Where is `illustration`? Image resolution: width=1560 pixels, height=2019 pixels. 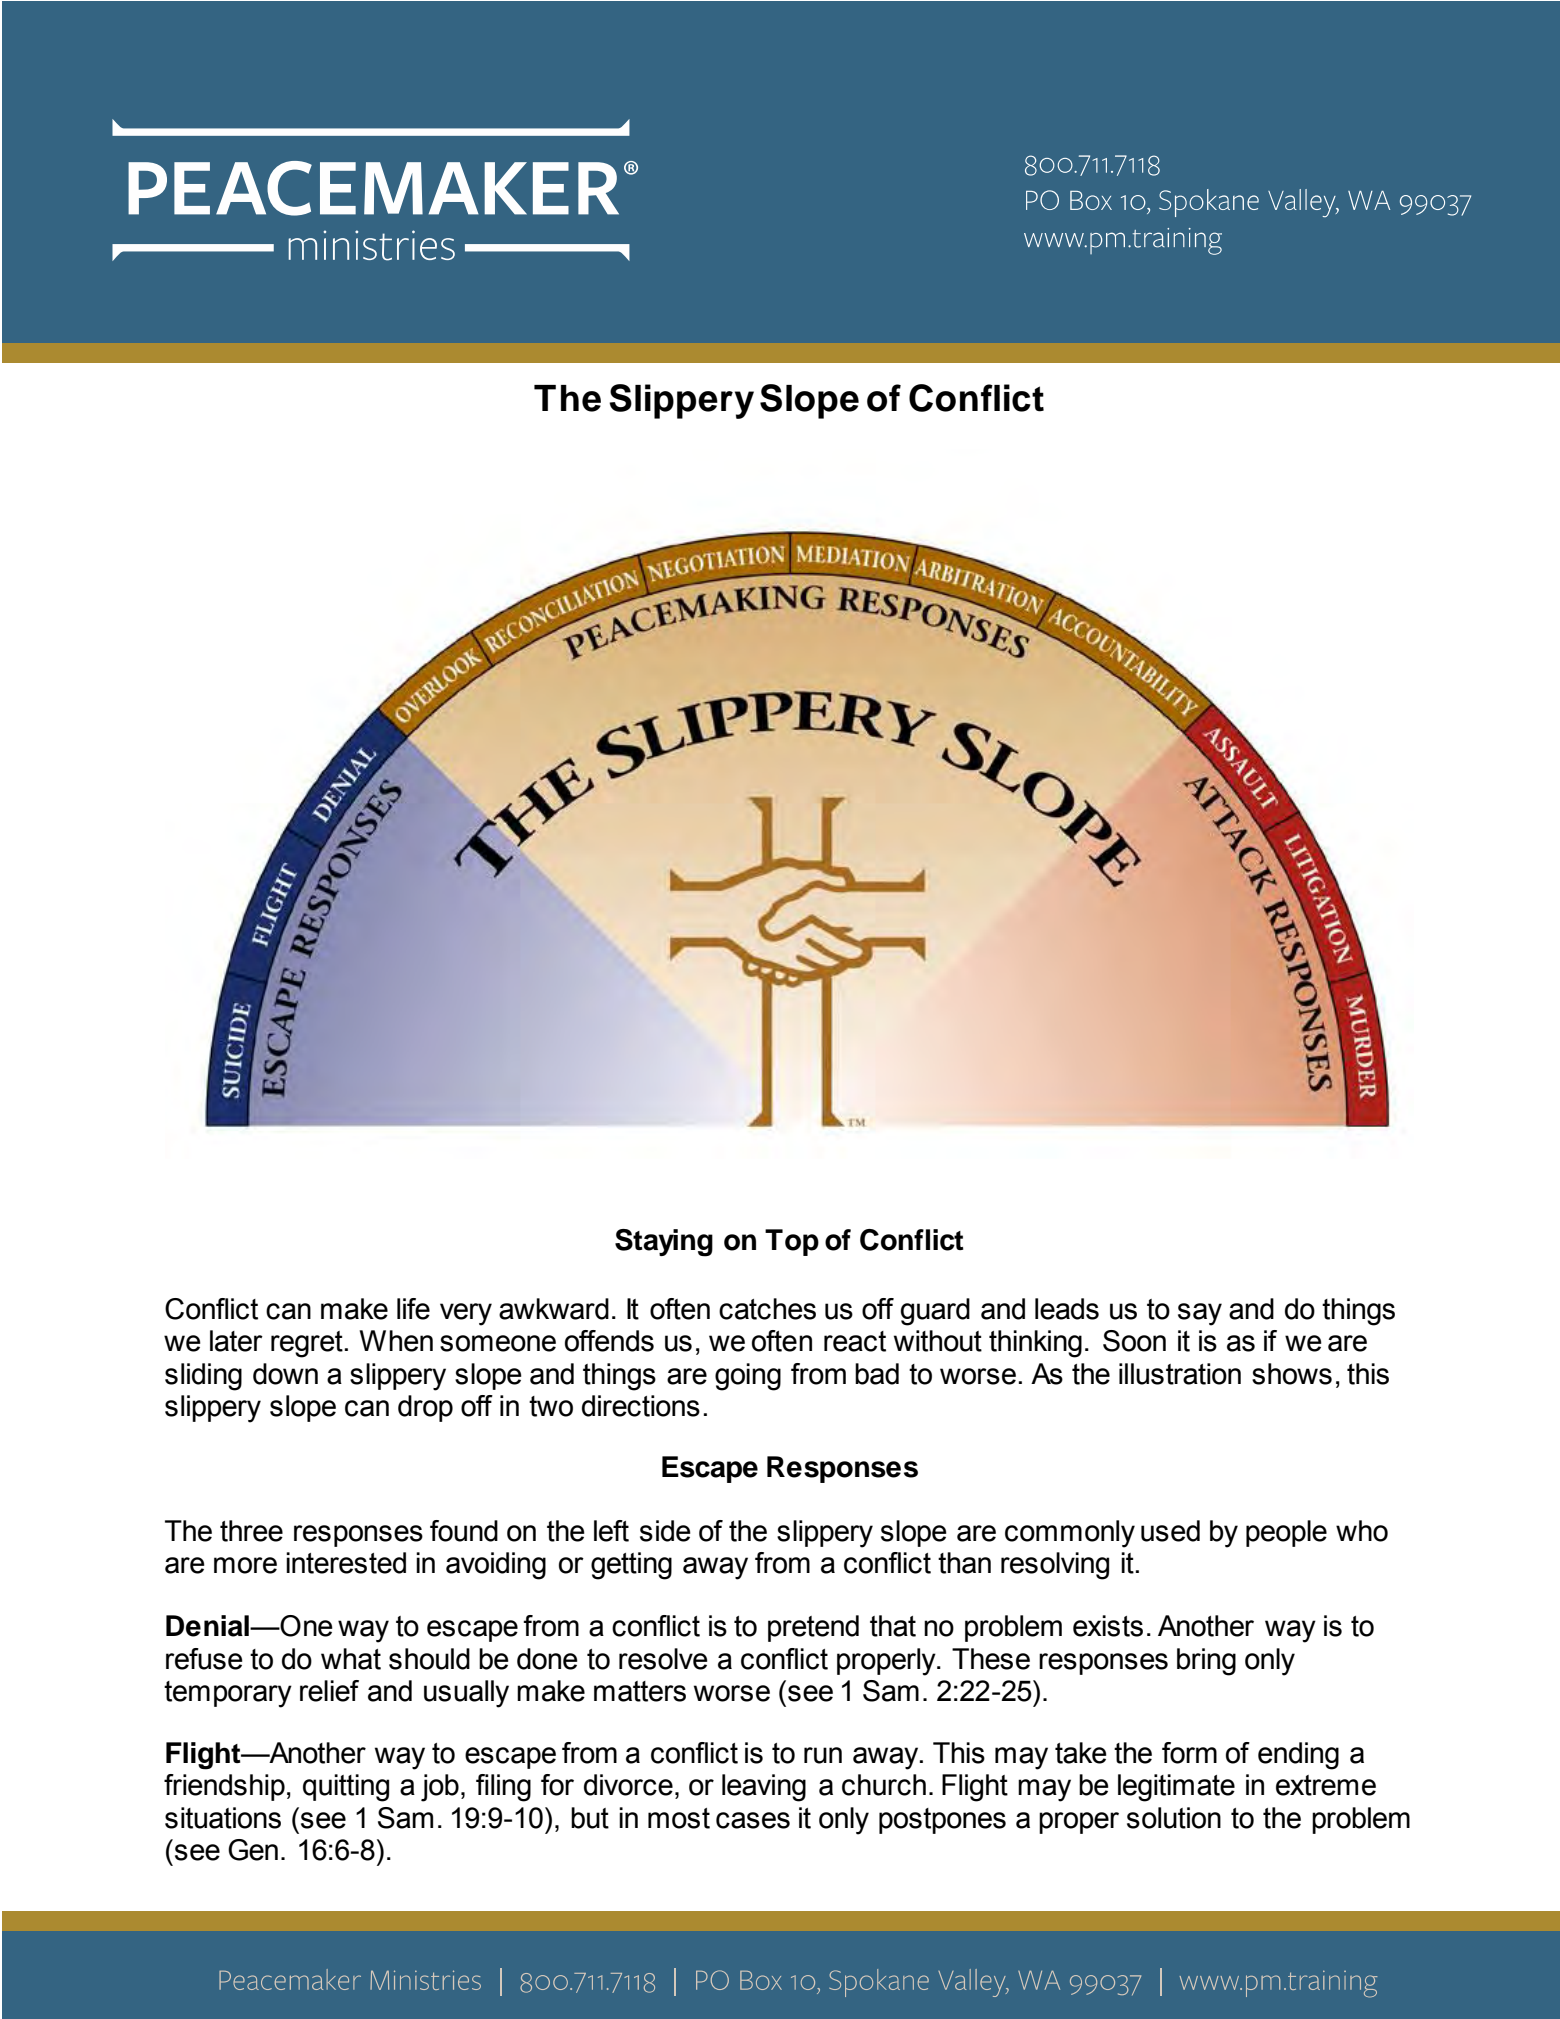
illustration is located at coordinates (1180, 1374).
